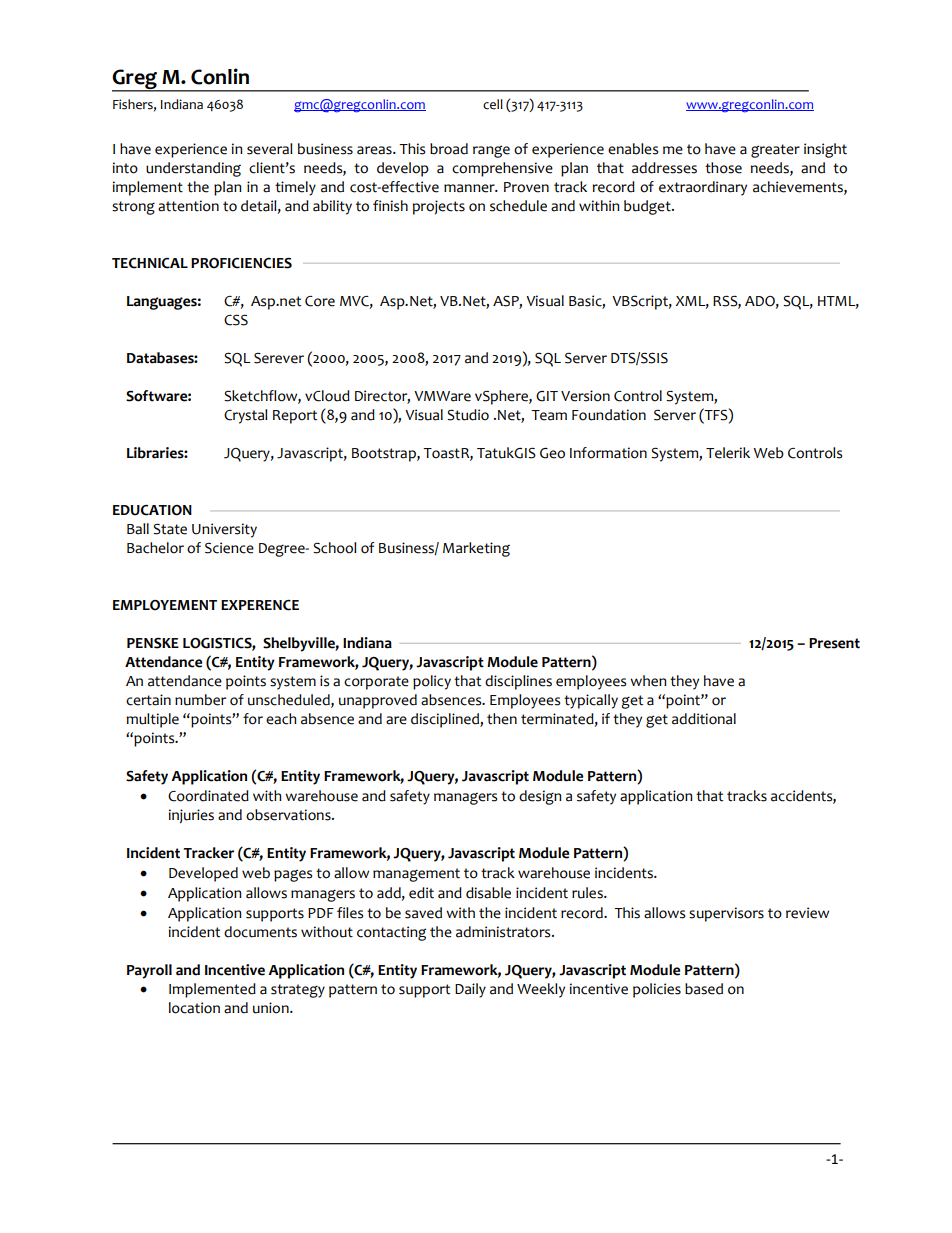  What do you see at coordinates (193, 169) in the page?
I see `understanding` at bounding box center [193, 169].
